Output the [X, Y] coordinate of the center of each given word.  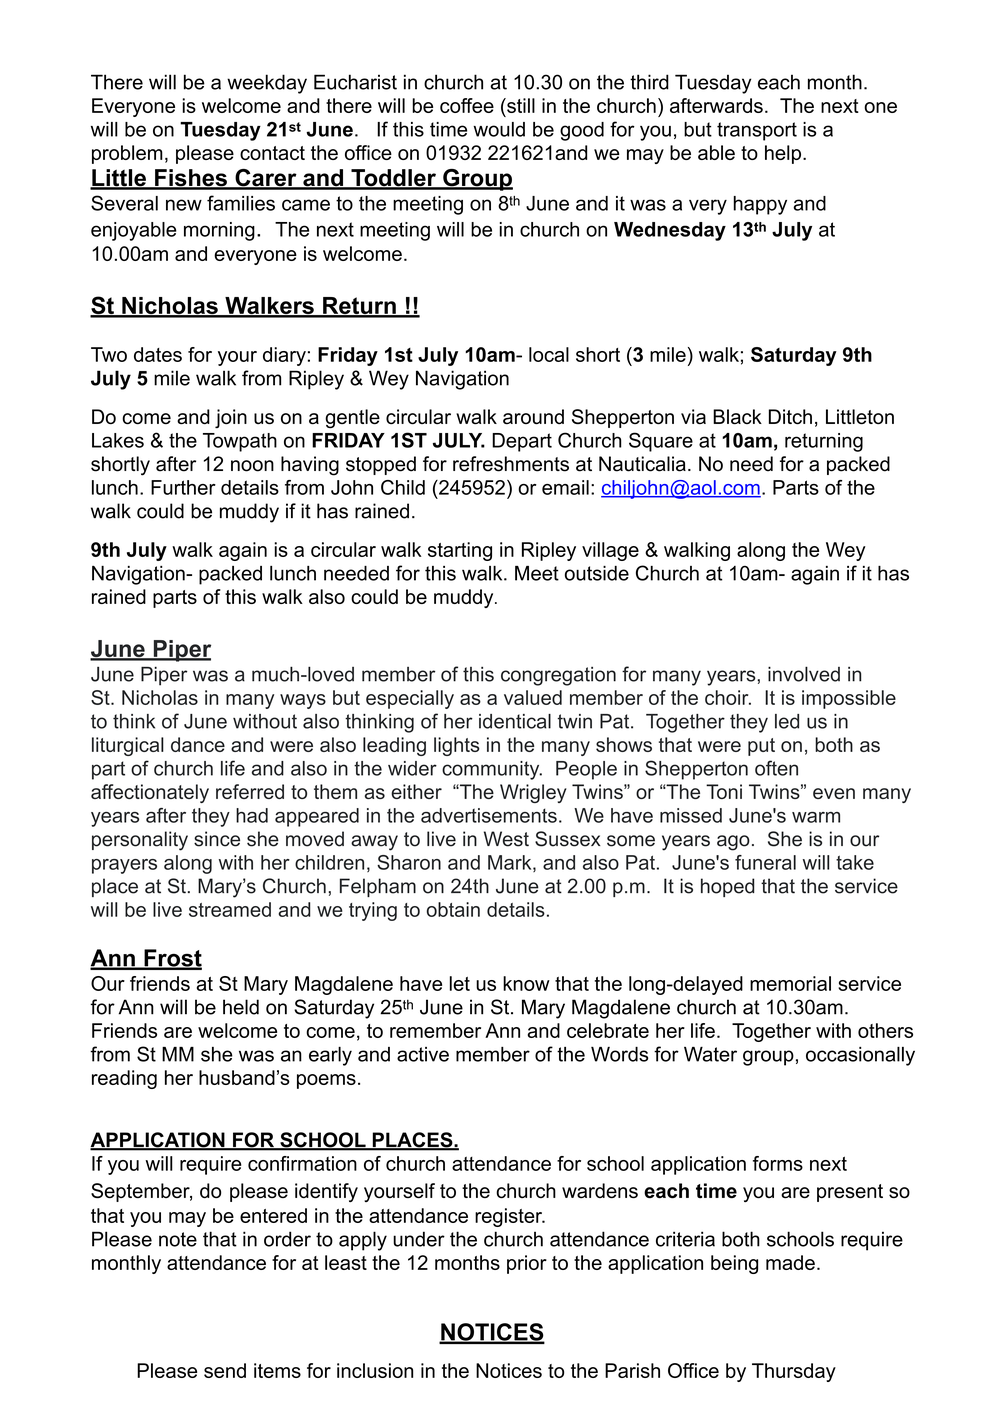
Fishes [191, 179]
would [499, 129]
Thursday [794, 1372]
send [225, 1370]
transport [757, 131]
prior [527, 1264]
